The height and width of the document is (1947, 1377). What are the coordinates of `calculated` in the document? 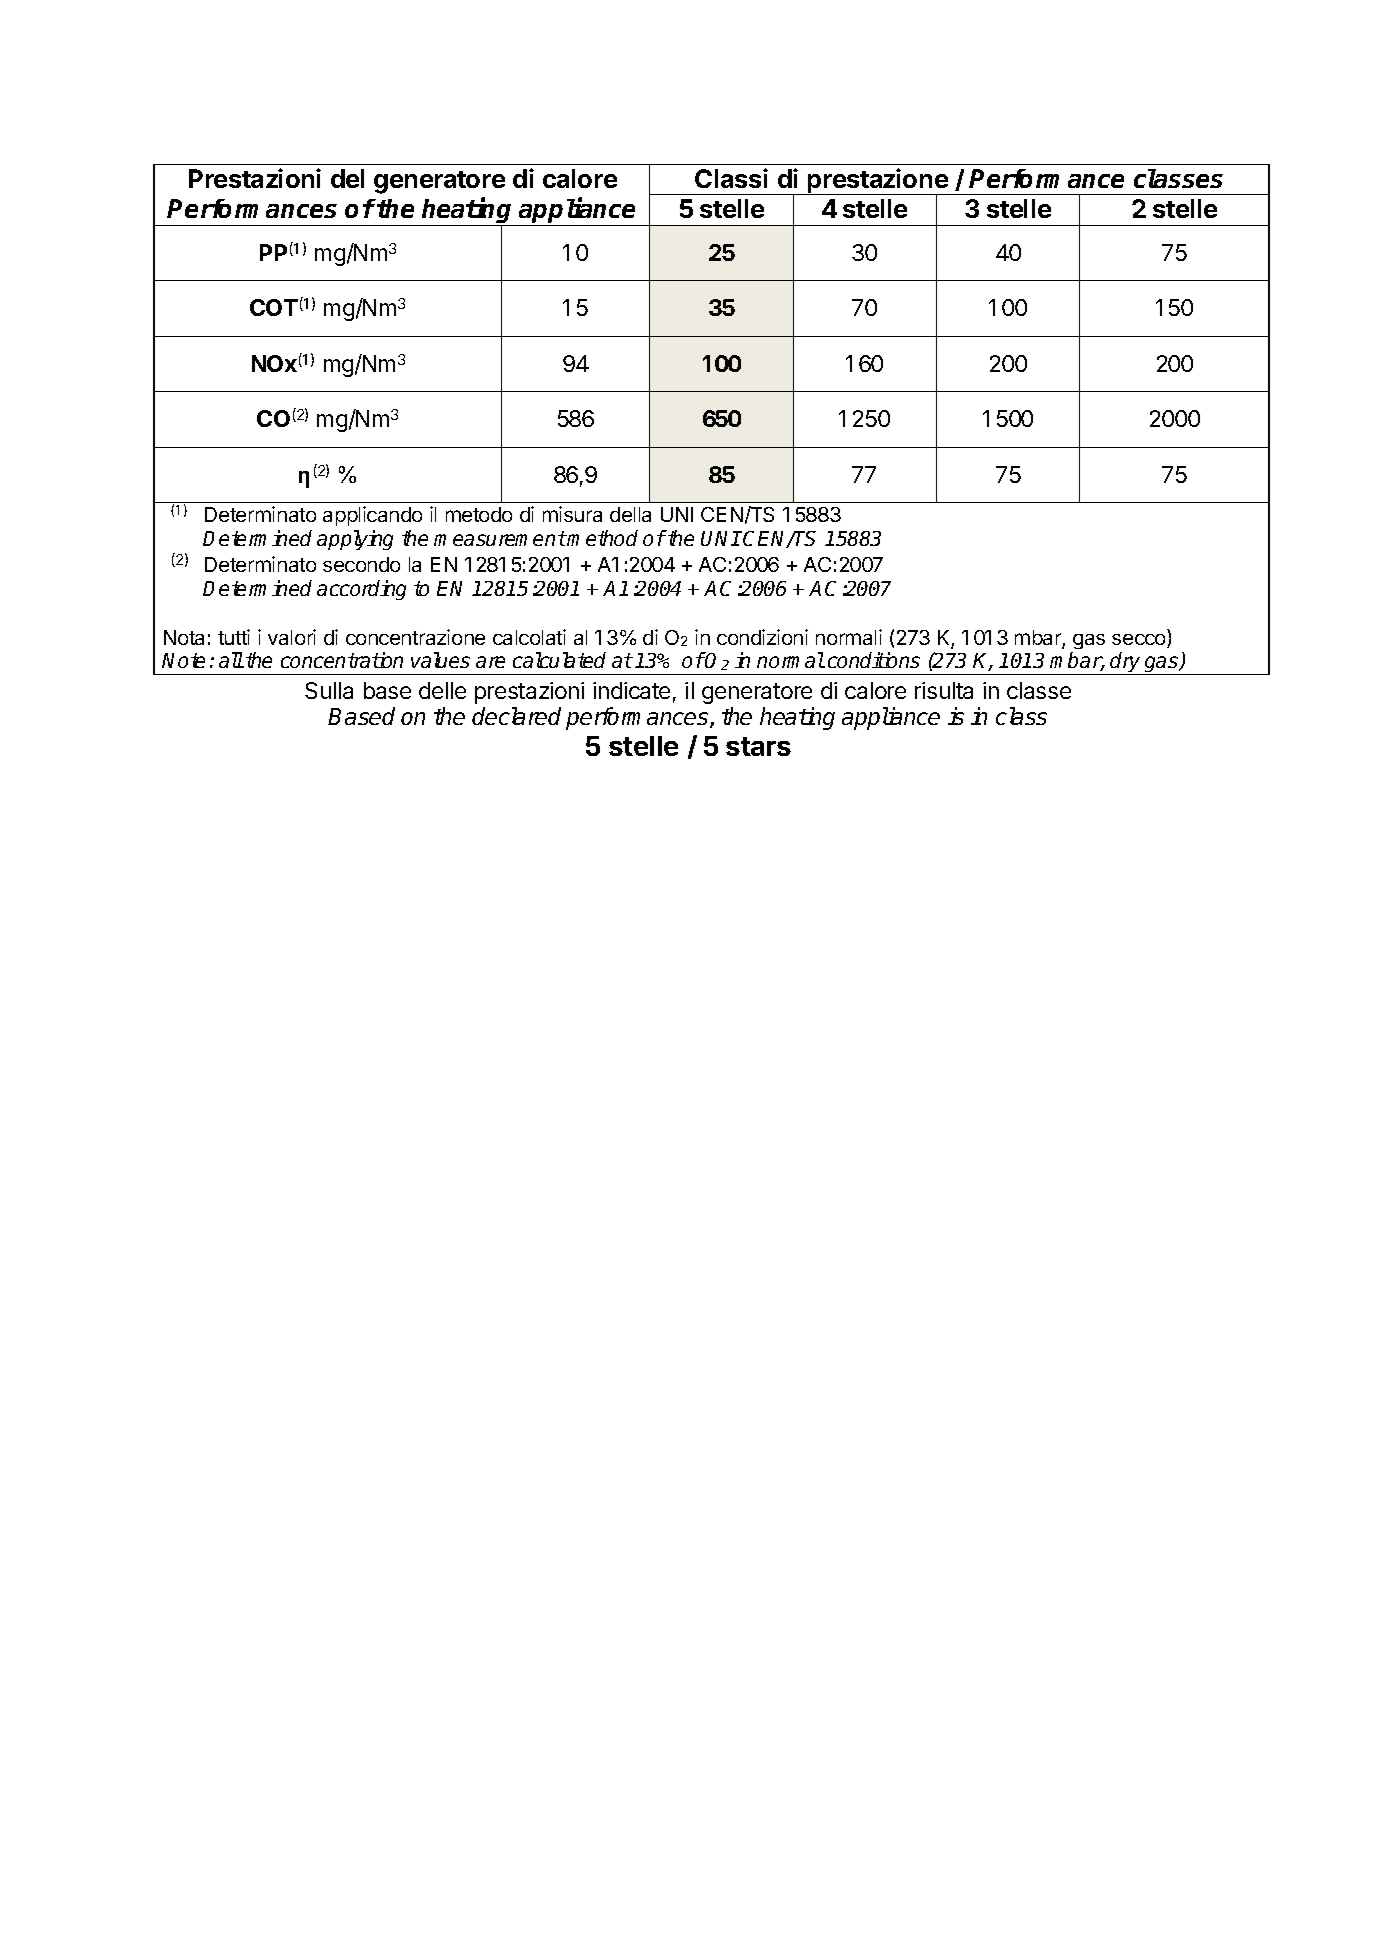 It's located at (559, 660).
